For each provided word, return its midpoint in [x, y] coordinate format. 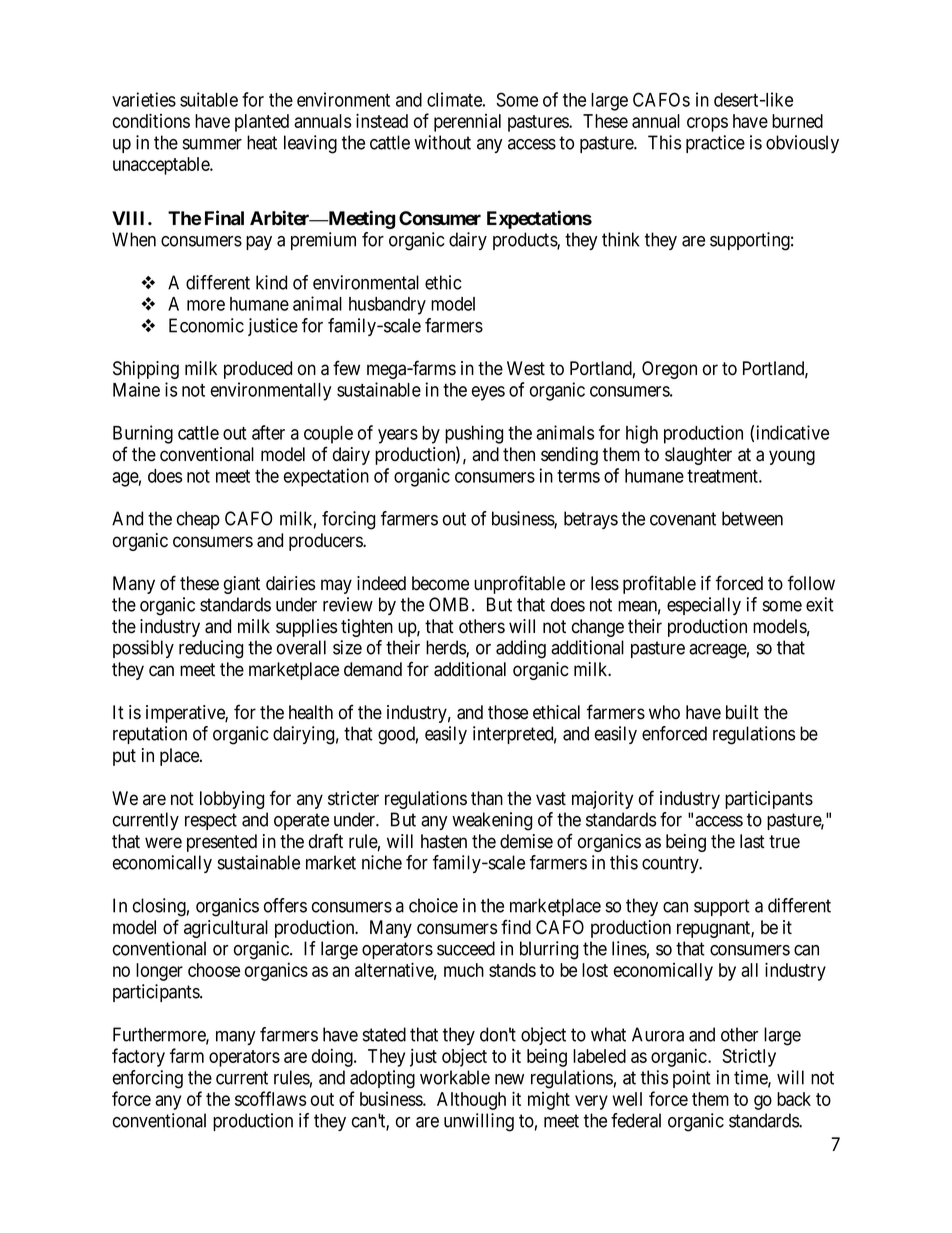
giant [242, 585]
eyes [488, 393]
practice [715, 144]
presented [222, 843]
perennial [467, 123]
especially [704, 606]
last [752, 841]
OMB [448, 604]
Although [471, 1101]
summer [212, 144]
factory [138, 1057]
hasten [444, 841]
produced [258, 370]
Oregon [669, 370]
